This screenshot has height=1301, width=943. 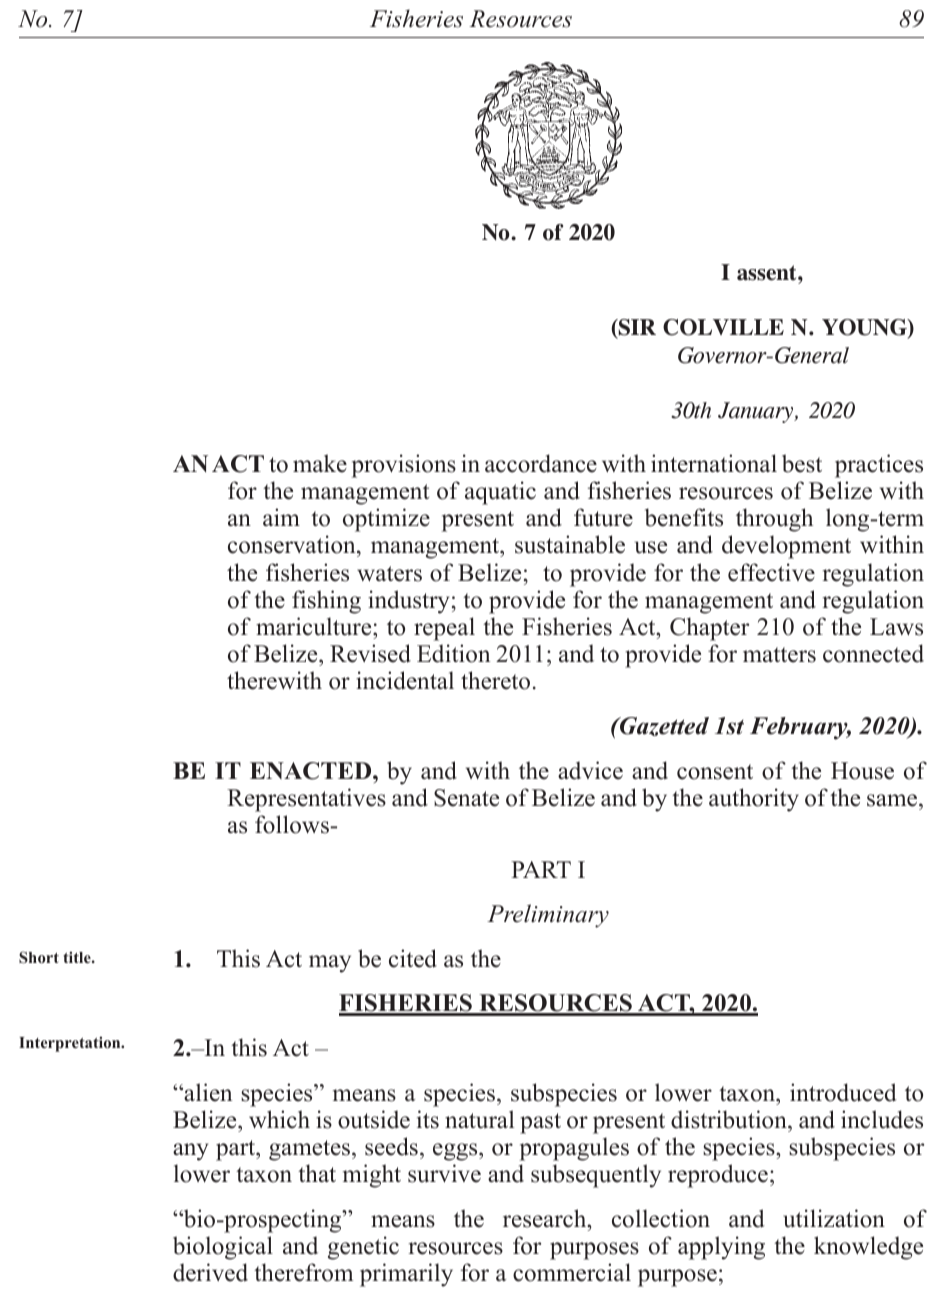 What do you see at coordinates (326, 602) in the screenshot?
I see `fishing` at bounding box center [326, 602].
